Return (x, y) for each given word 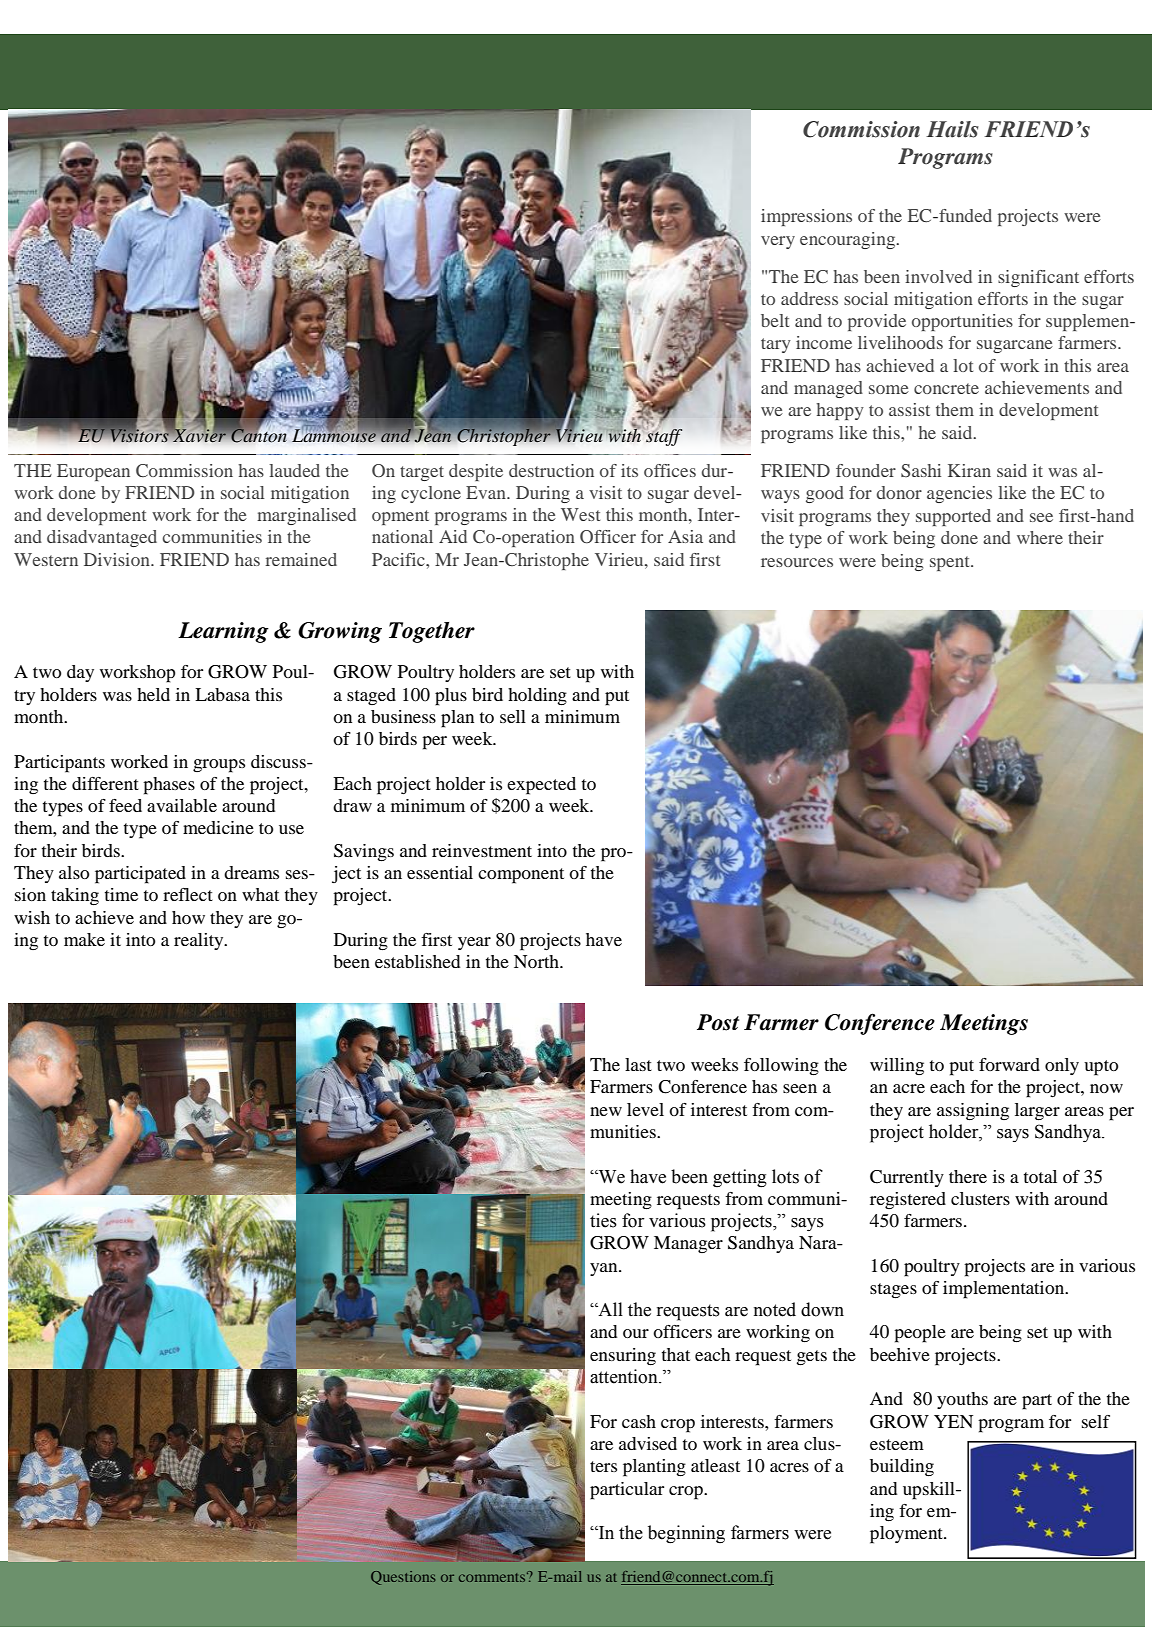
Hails (952, 129)
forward (1009, 1064)
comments (493, 1577)
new (606, 1111)
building (902, 1468)
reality (200, 941)
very (778, 242)
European (93, 472)
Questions (403, 1578)
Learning (223, 632)
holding (537, 697)
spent (951, 563)
